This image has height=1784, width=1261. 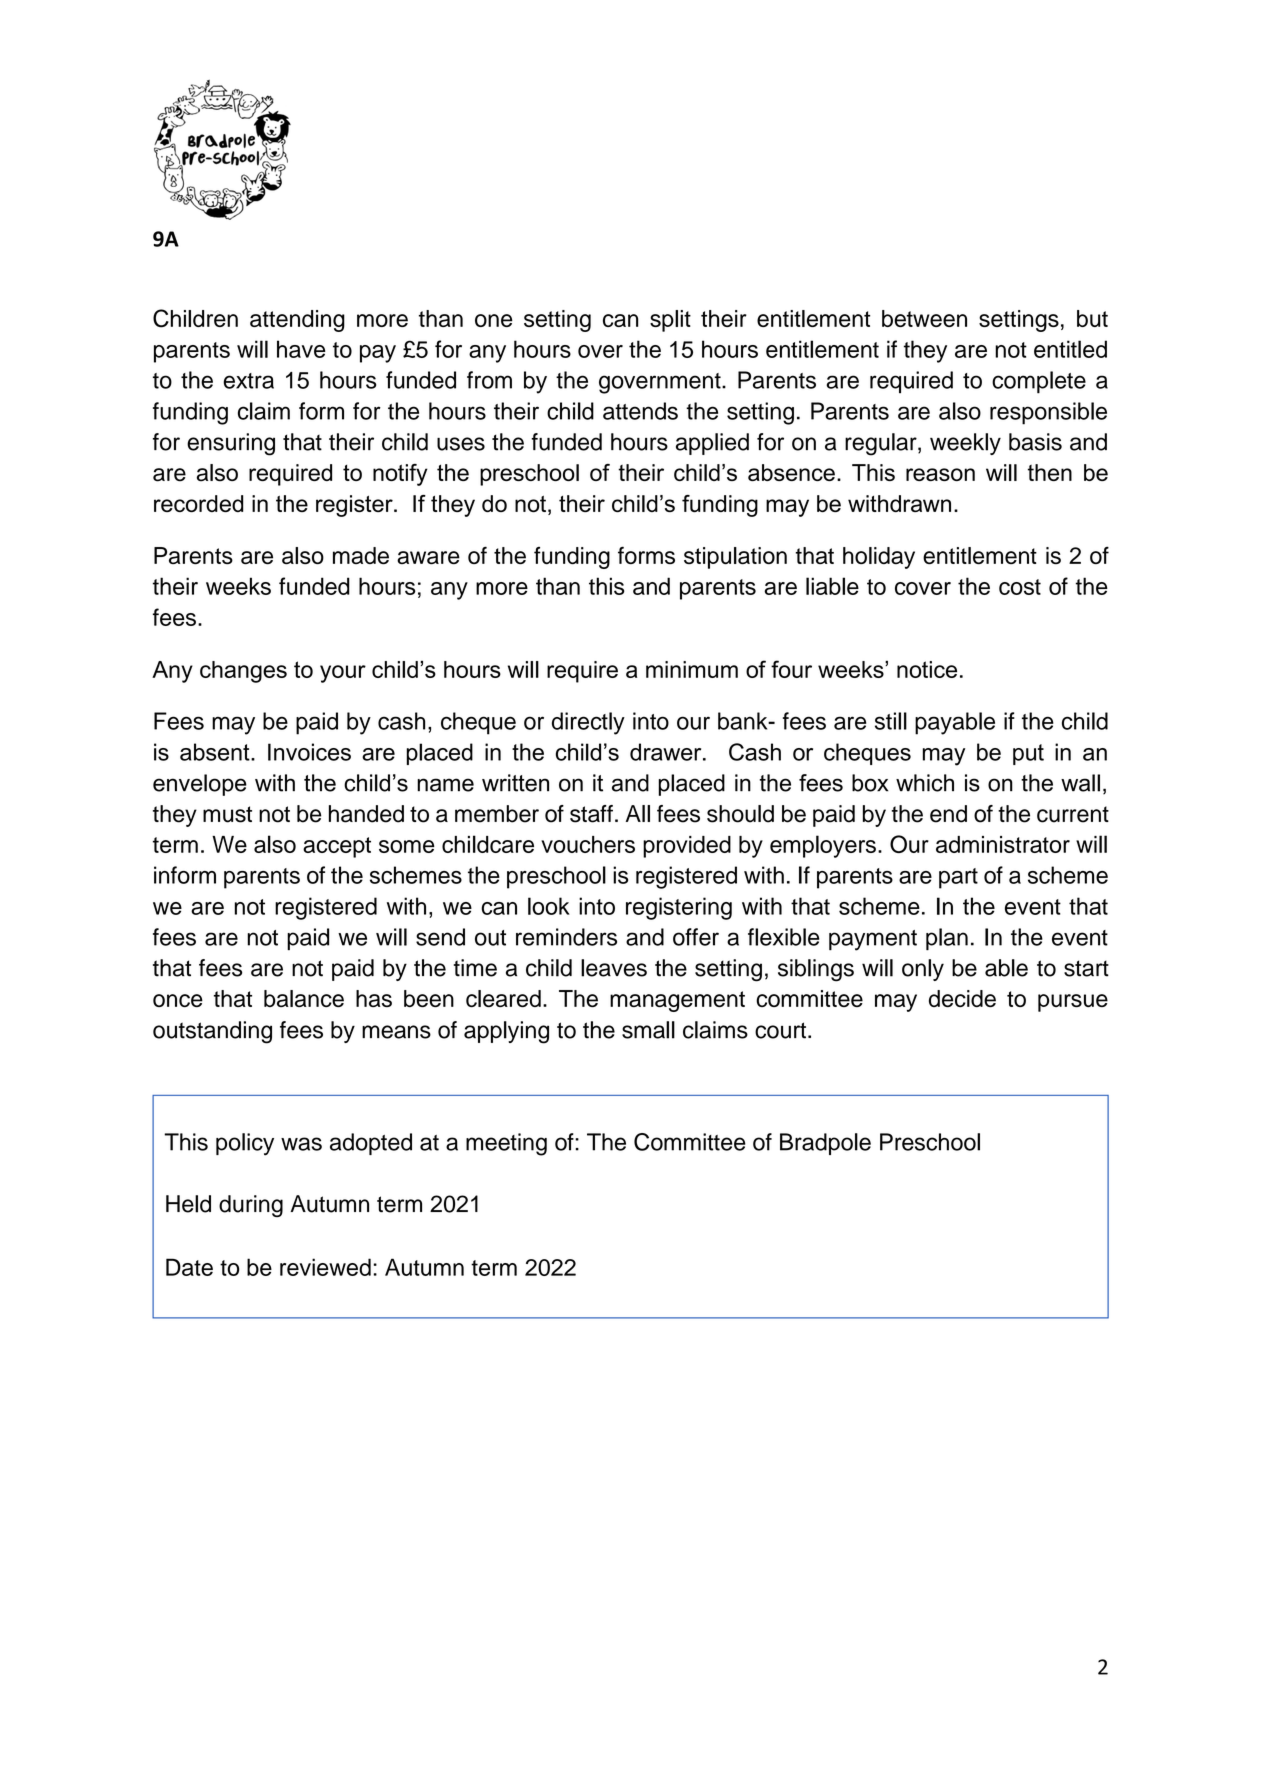 What do you see at coordinates (361, 556) in the image?
I see `made` at bounding box center [361, 556].
